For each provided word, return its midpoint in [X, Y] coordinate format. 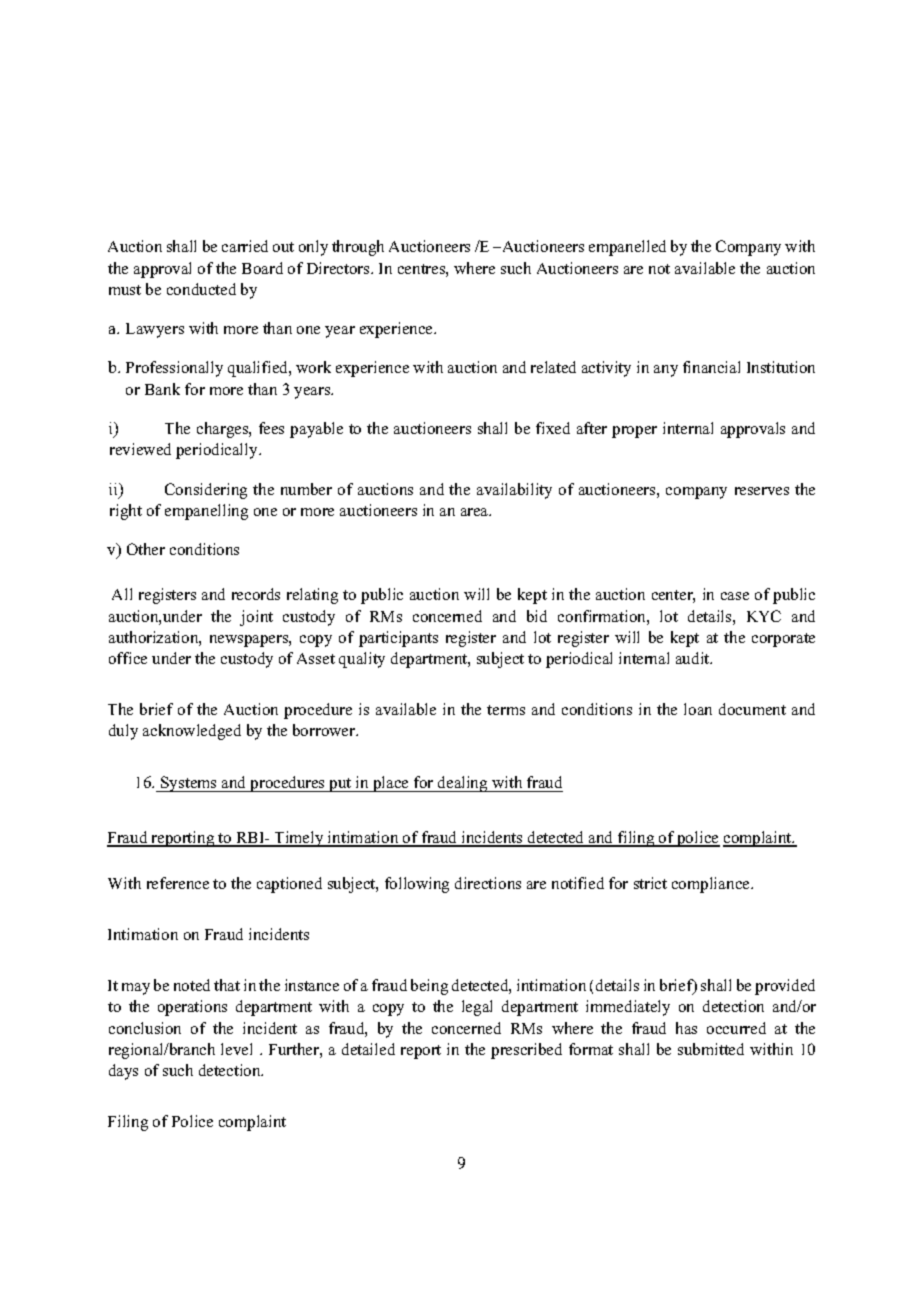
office [128, 658]
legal [477, 1008]
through [358, 248]
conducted [201, 289]
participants [398, 639]
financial [711, 367]
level [236, 1049]
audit [694, 658]
